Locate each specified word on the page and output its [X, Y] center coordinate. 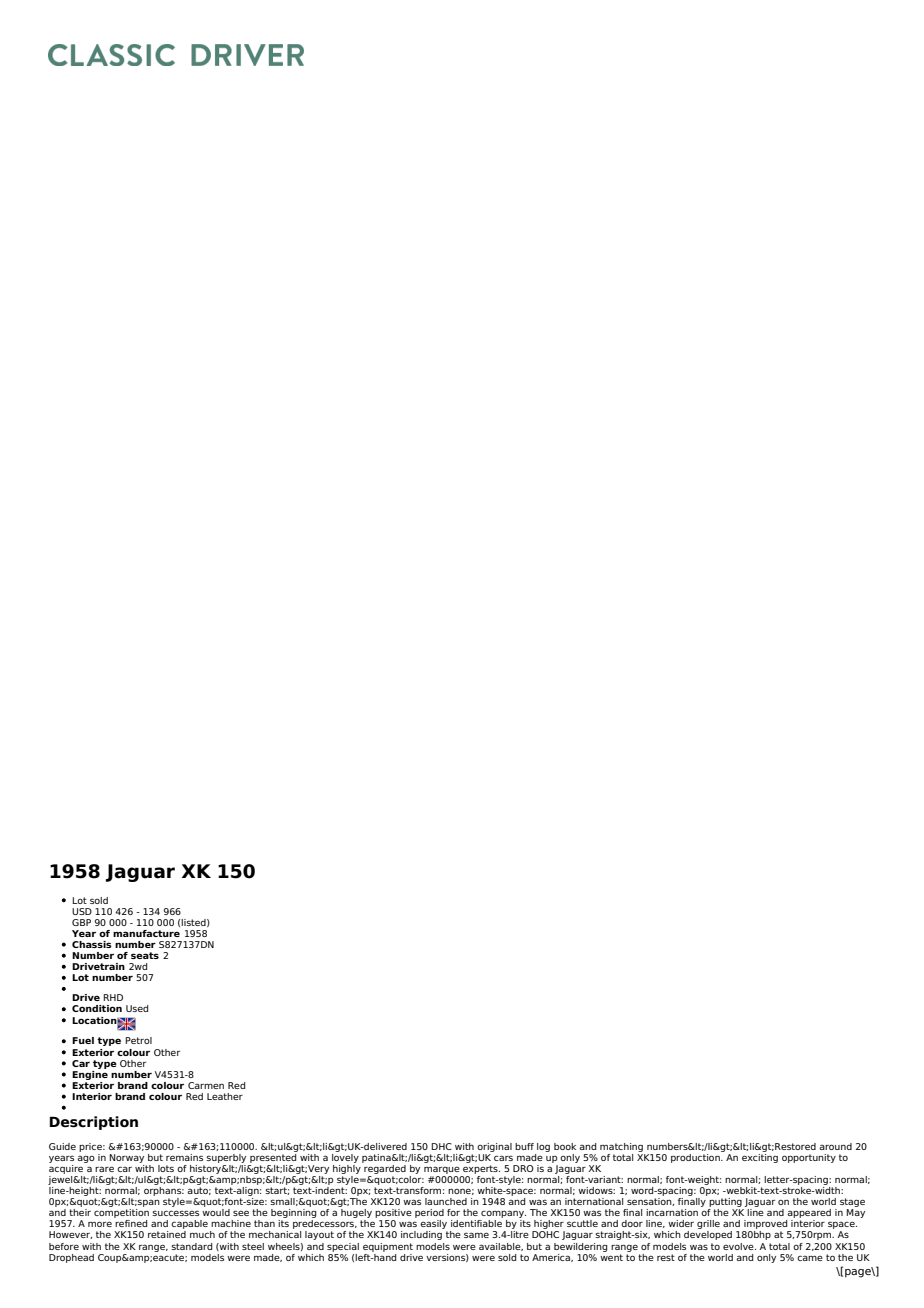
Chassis [92, 944]
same [476, 1235]
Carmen [206, 1085]
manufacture [146, 933]
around [835, 1146]
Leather [225, 1096]
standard [191, 1246]
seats [145, 955]
